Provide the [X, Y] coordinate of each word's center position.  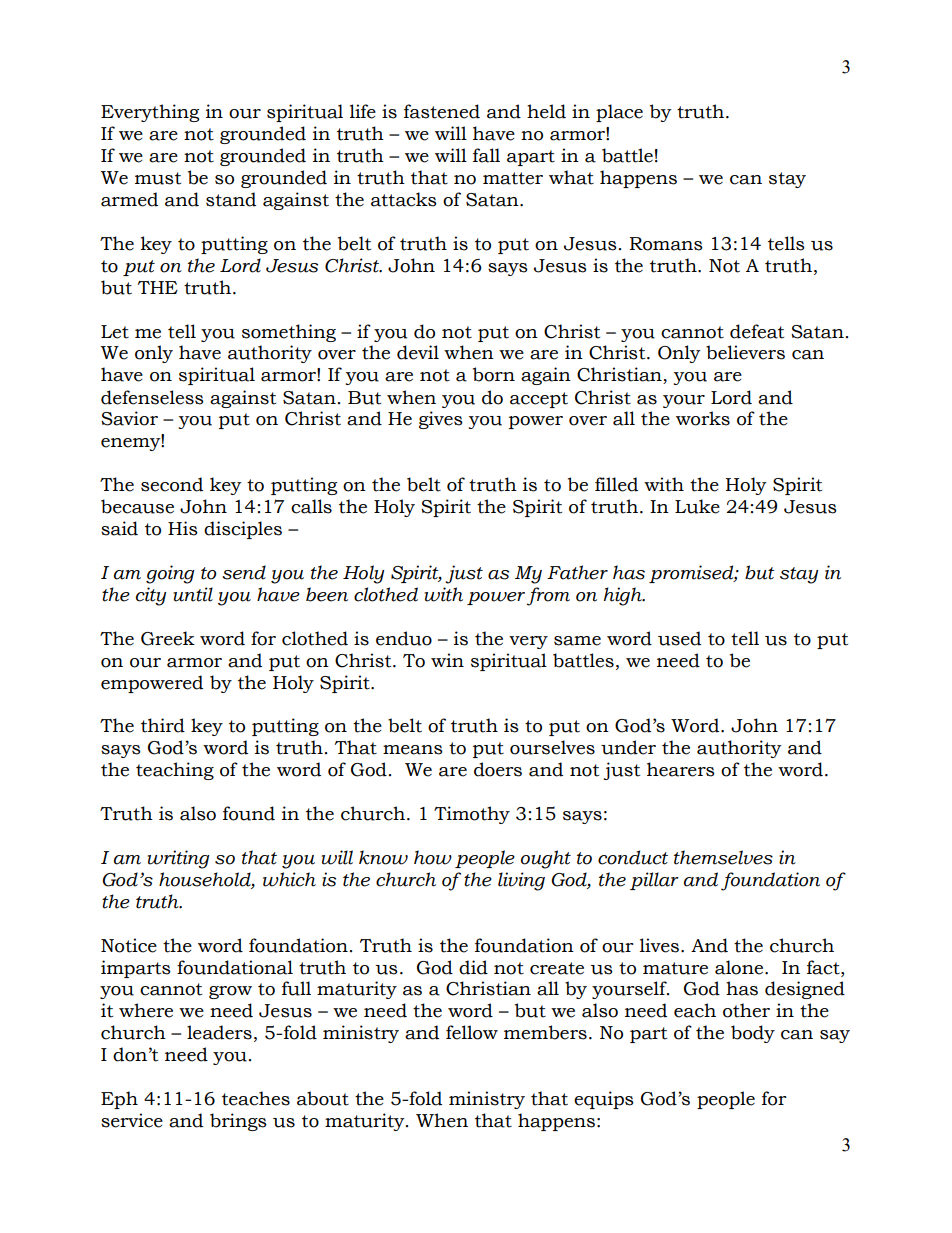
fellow [472, 1032]
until [193, 594]
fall [486, 155]
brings [238, 1122]
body [753, 1034]
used [679, 638]
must [158, 178]
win [447, 660]
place [619, 113]
